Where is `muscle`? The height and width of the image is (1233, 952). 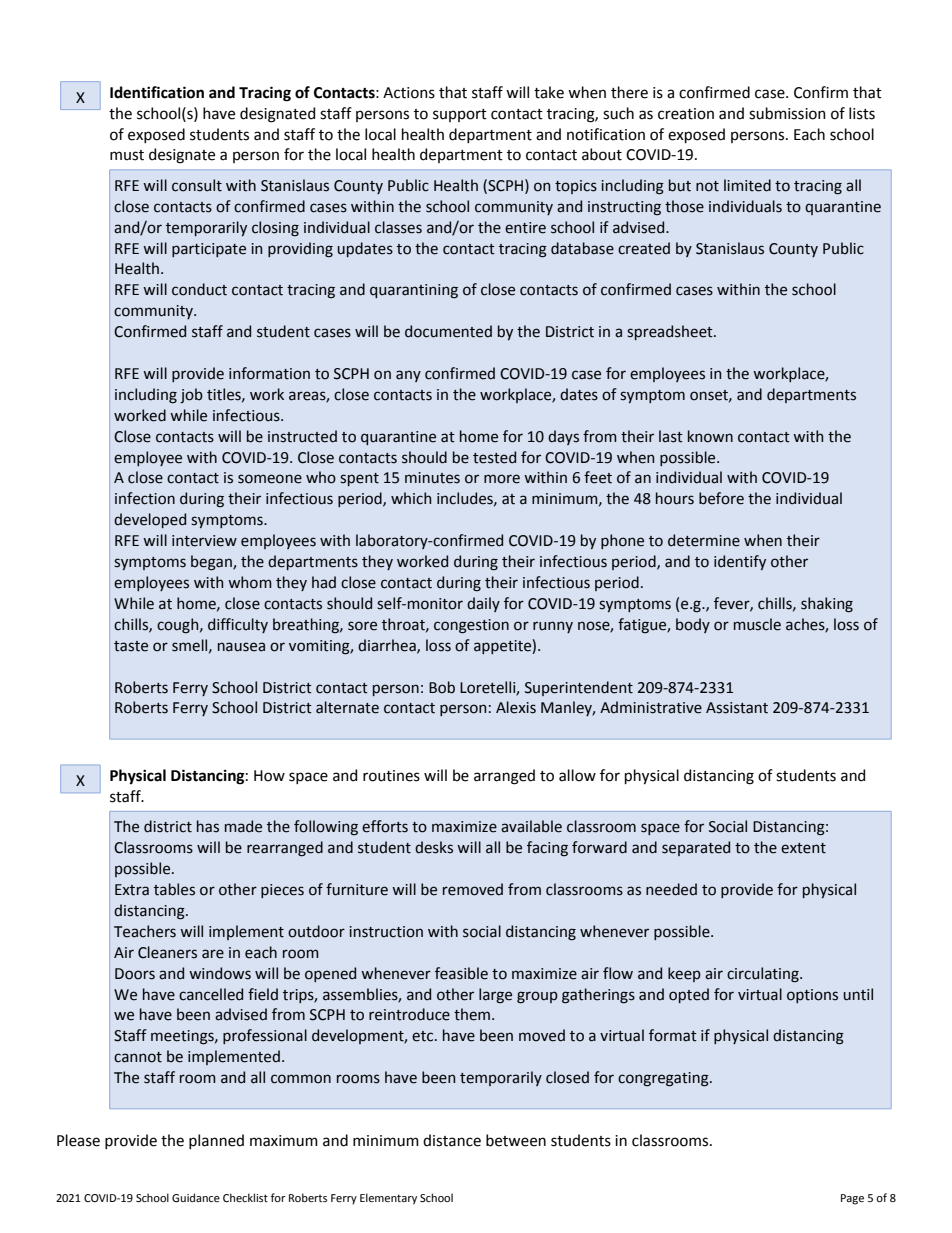 muscle is located at coordinates (757, 624).
